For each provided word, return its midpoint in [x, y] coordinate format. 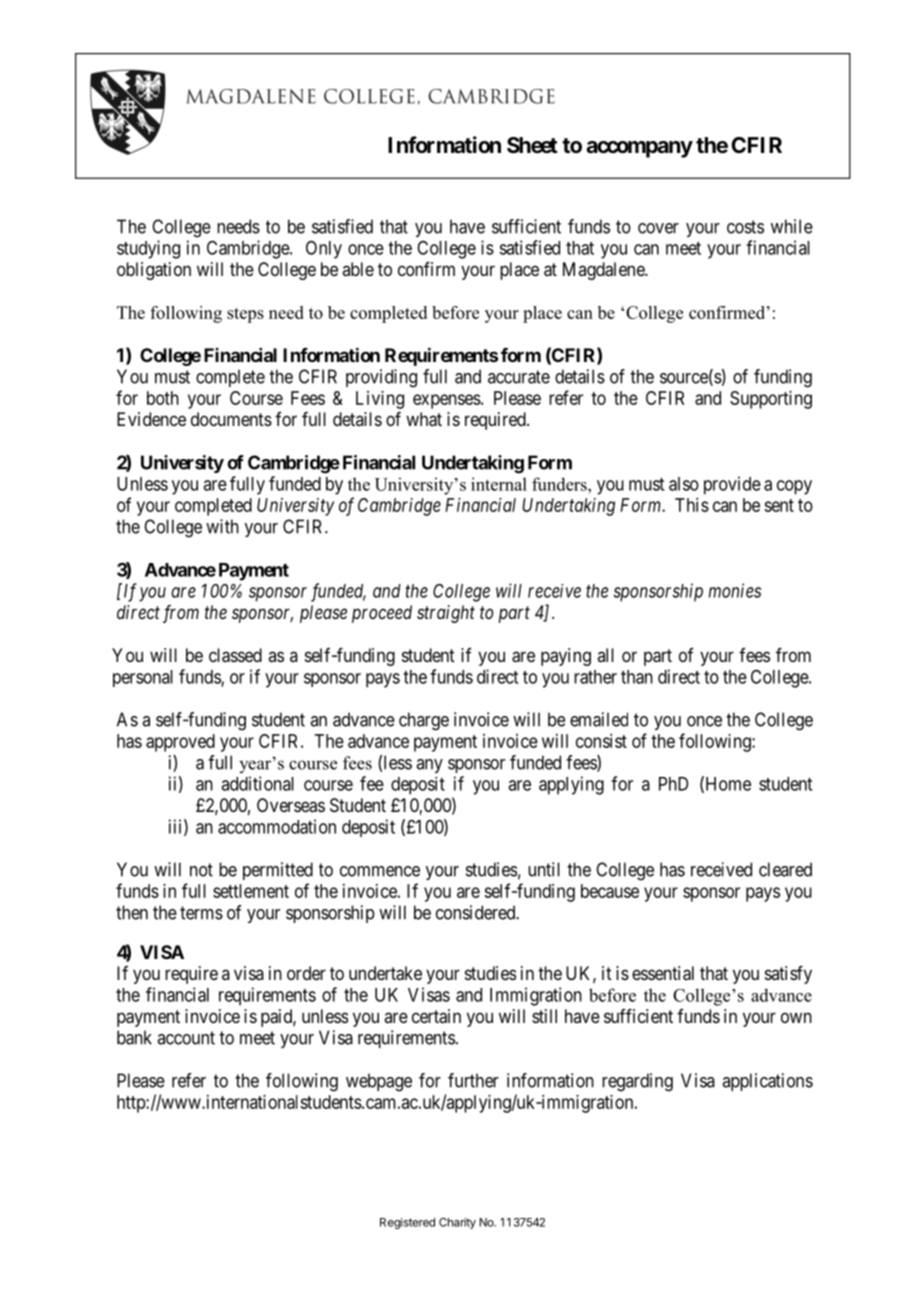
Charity [457, 1223]
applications [767, 1082]
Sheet [532, 145]
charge [424, 721]
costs [745, 227]
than [637, 677]
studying [148, 249]
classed [235, 655]
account [186, 1038]
